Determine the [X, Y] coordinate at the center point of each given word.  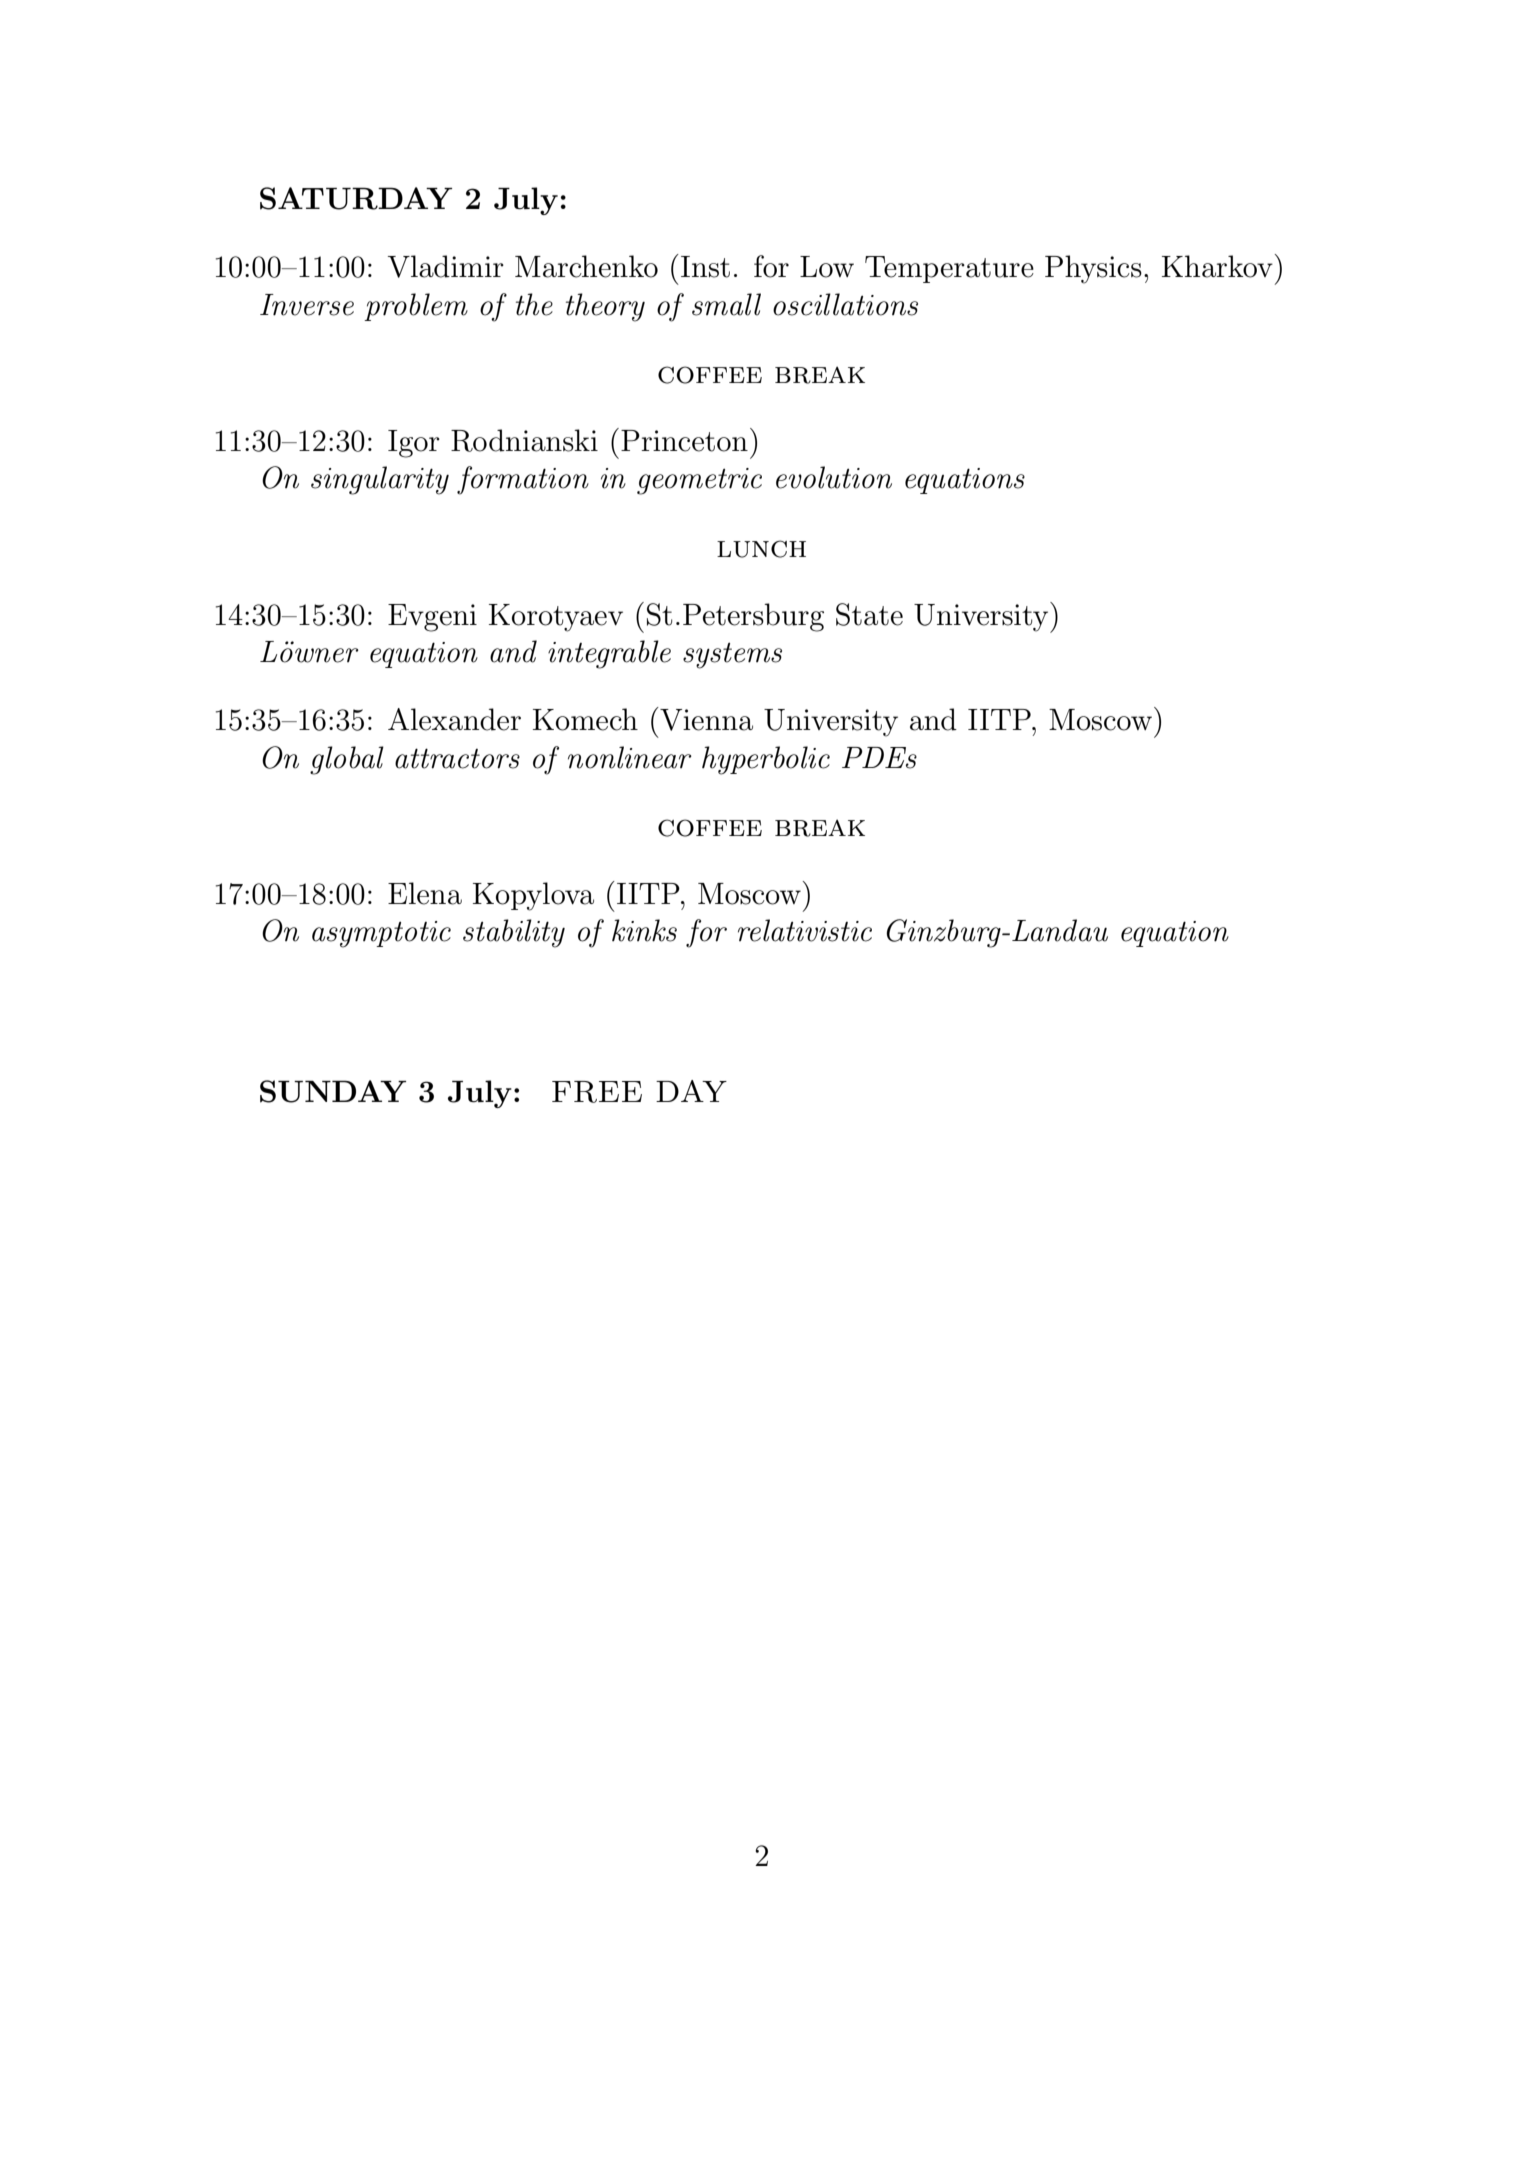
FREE [597, 1092]
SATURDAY [356, 198]
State [869, 614]
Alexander [454, 719]
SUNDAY [333, 1091]
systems [732, 655]
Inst [705, 267]
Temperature [949, 269]
